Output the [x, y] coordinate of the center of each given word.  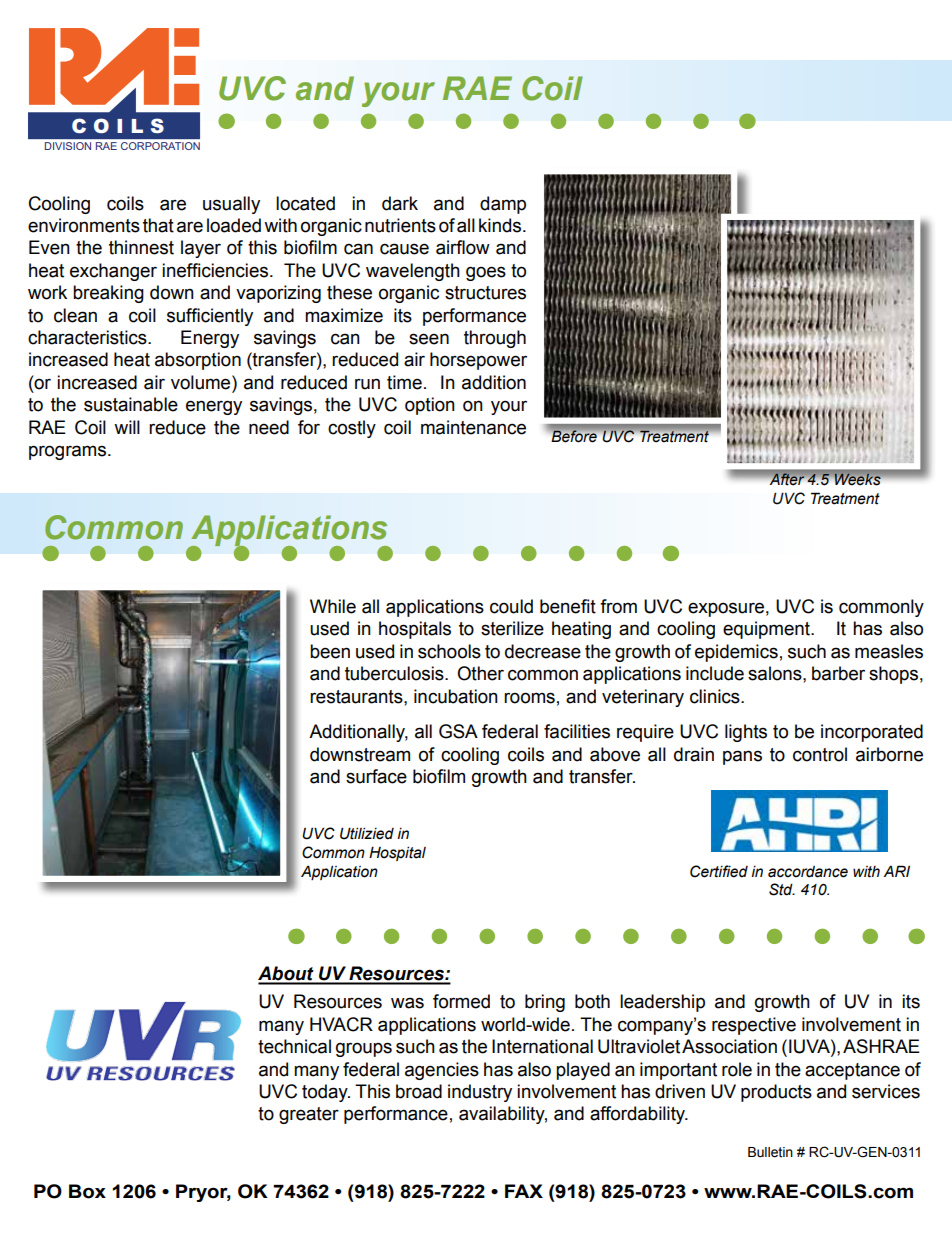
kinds [501, 225]
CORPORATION [160, 146]
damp [503, 205]
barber [838, 673]
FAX [524, 1191]
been [330, 651]
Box [87, 1191]
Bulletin [770, 1152]
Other [480, 673]
